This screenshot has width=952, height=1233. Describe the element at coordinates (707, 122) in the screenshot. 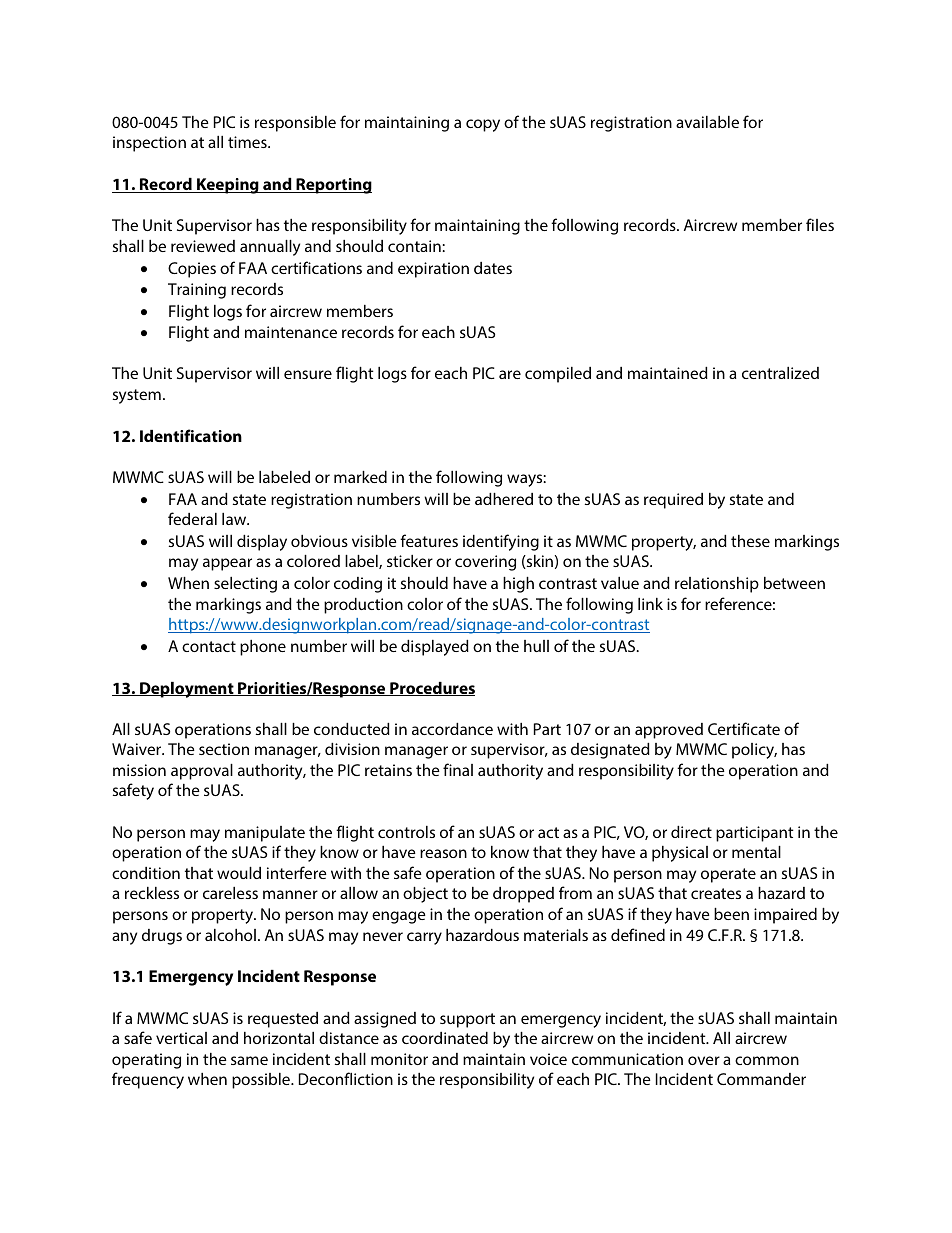

I see `available` at that location.
